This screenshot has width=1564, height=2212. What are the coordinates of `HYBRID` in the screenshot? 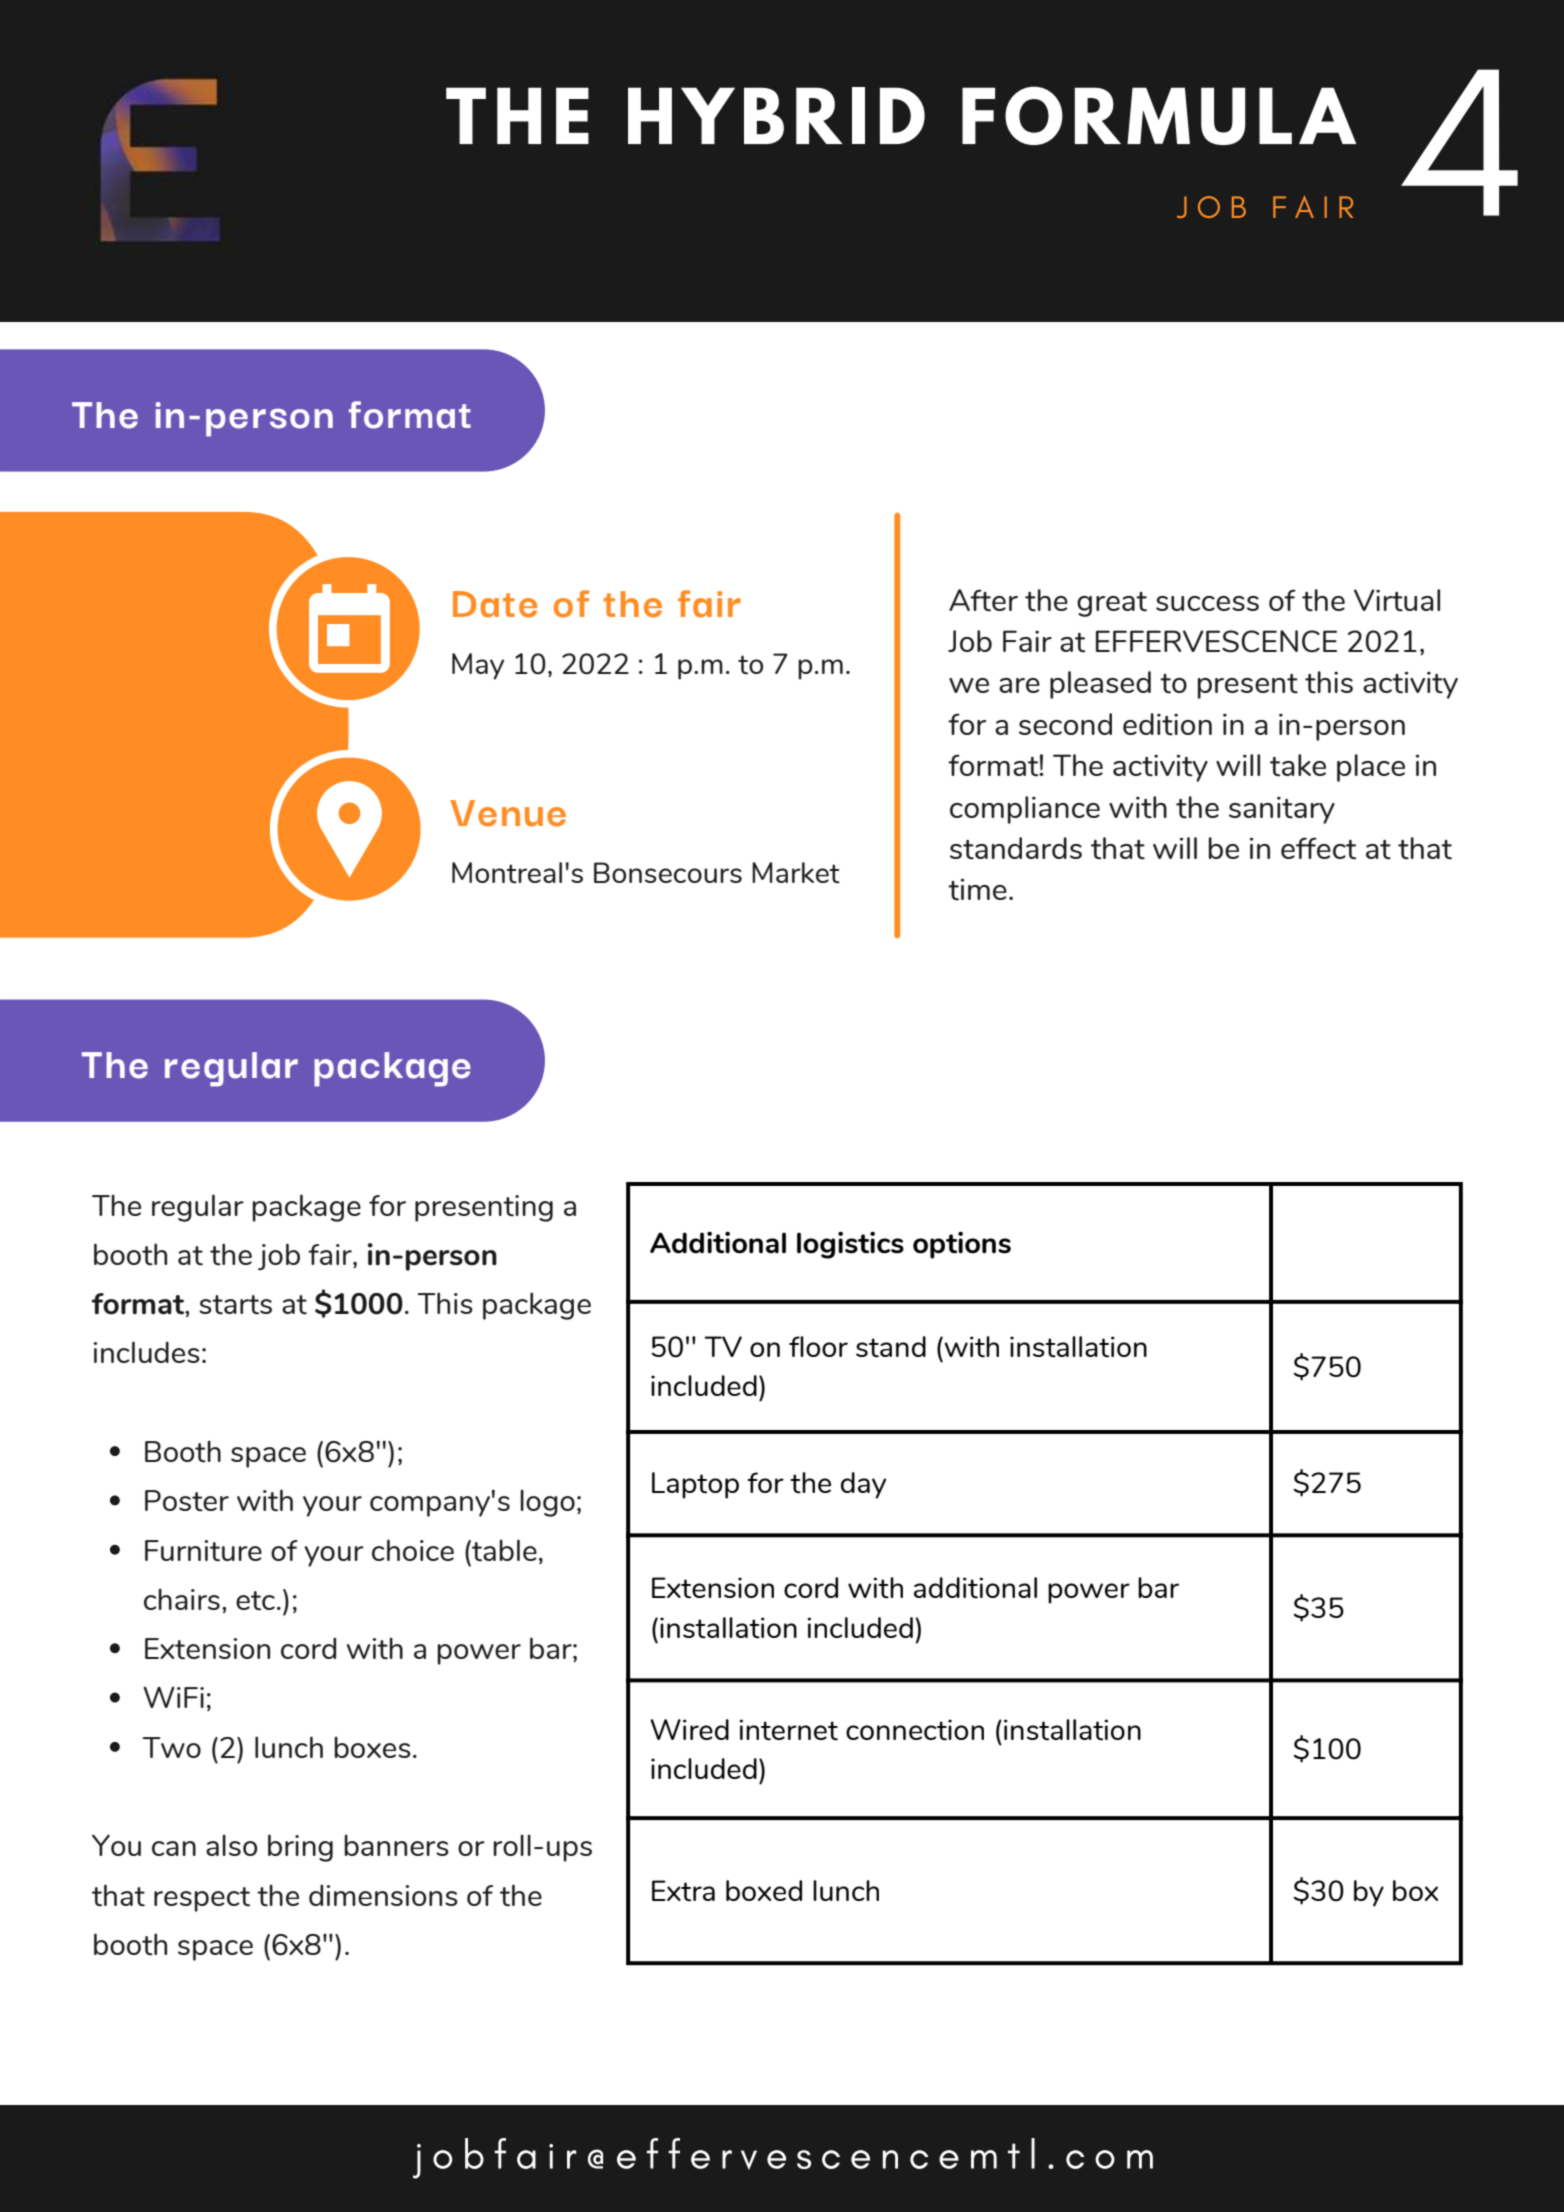 It's located at (776, 115).
